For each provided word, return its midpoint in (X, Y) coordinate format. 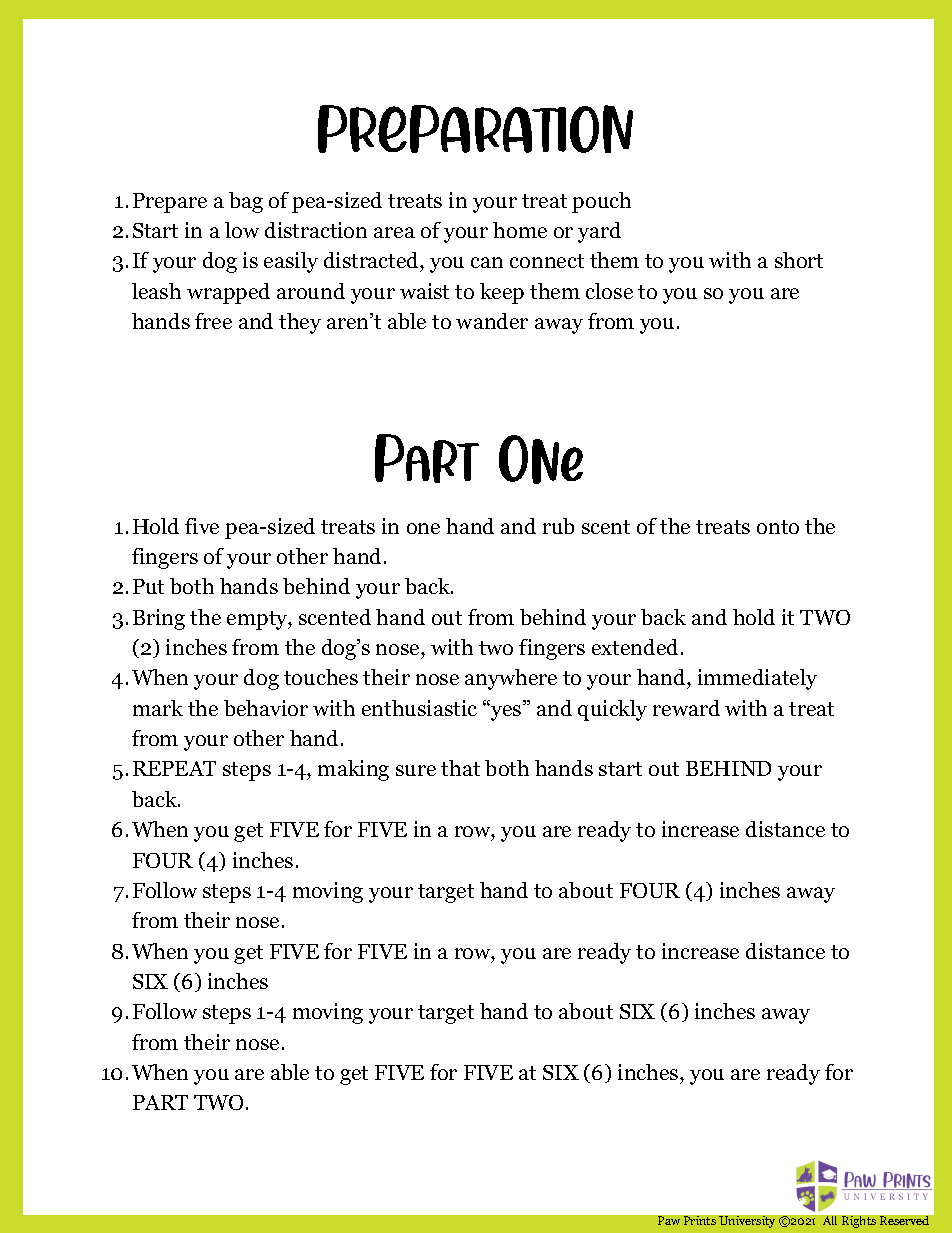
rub (558, 526)
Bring (159, 619)
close (609, 291)
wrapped (228, 293)
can (487, 262)
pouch (601, 202)
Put (148, 586)
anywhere (511, 679)
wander (492, 321)
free (213, 321)
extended (637, 647)
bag (246, 202)
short (799, 260)
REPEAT (174, 768)
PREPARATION (475, 129)
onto (778, 527)
